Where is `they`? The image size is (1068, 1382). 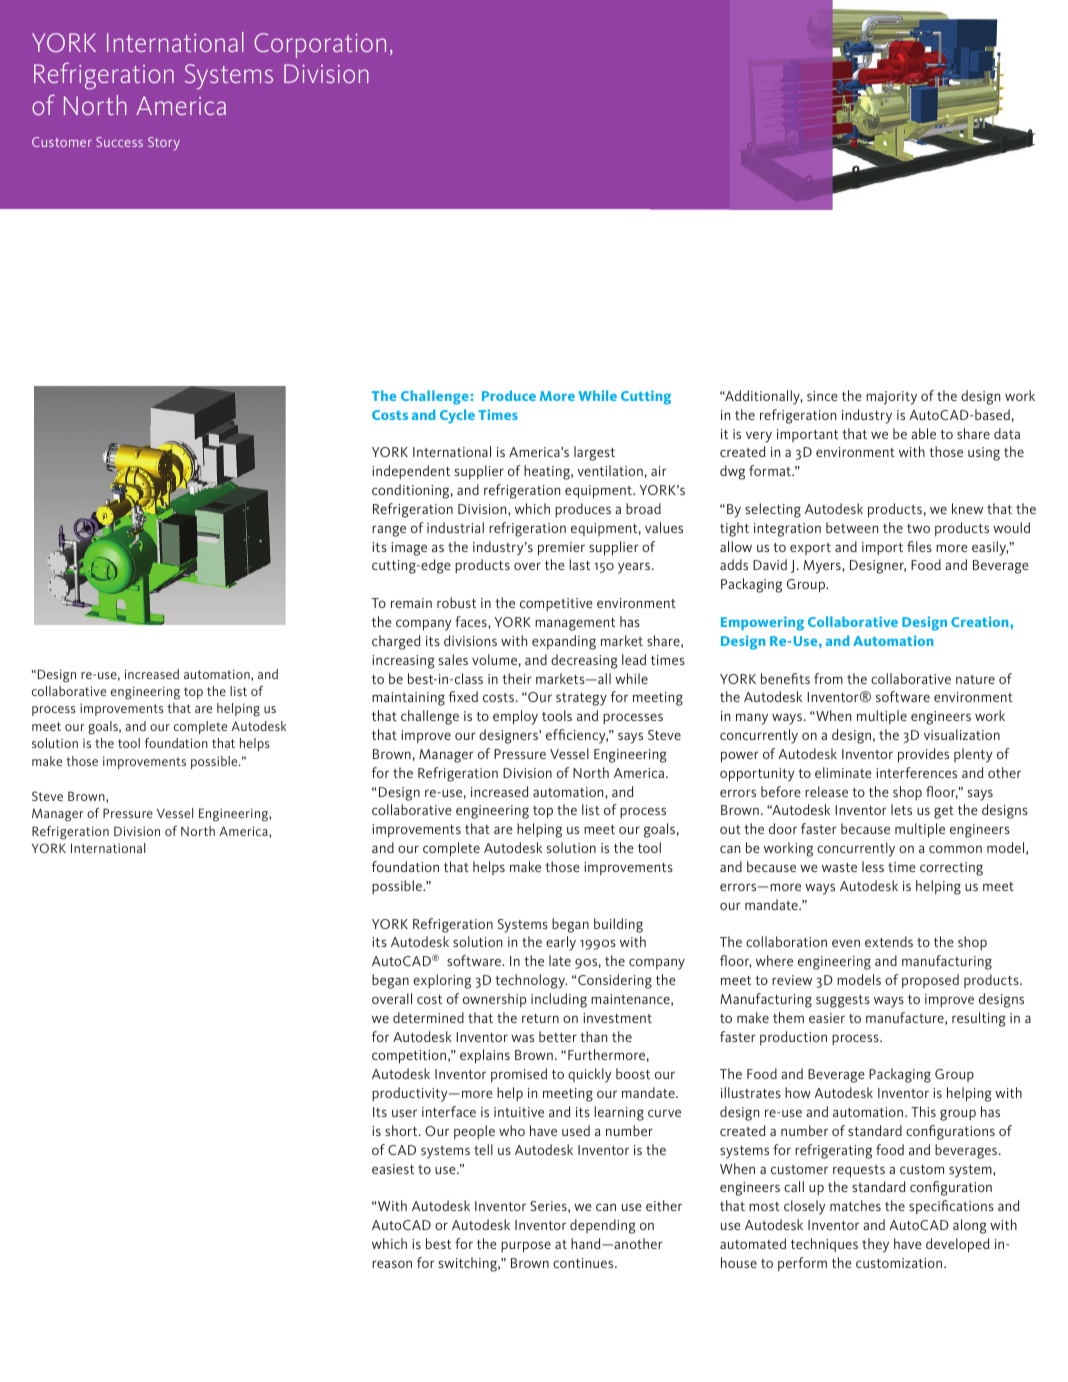
they is located at coordinates (875, 1245).
